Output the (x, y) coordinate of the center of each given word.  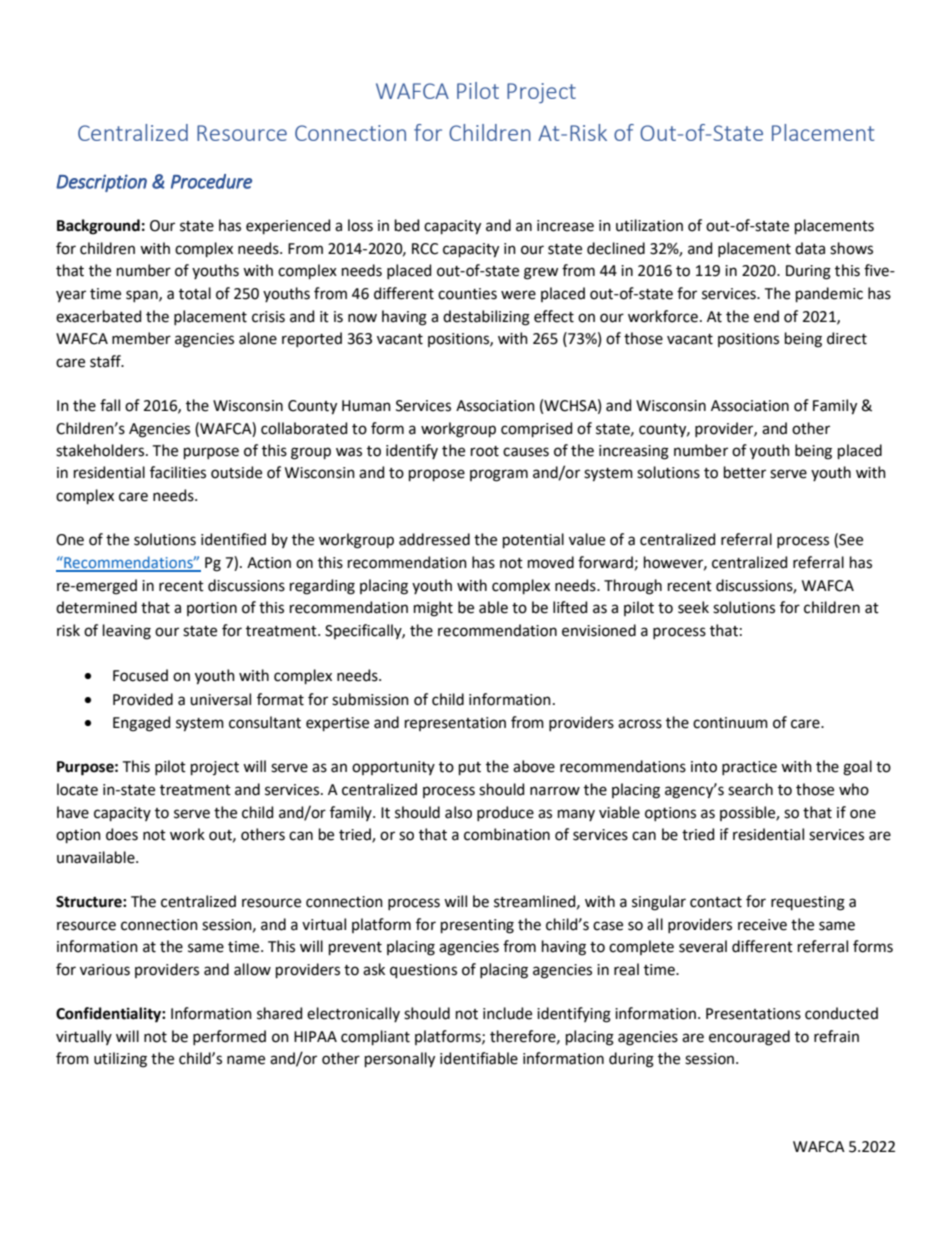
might (433, 609)
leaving (127, 632)
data (810, 248)
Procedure (211, 181)
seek (693, 607)
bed (407, 225)
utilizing (120, 1060)
